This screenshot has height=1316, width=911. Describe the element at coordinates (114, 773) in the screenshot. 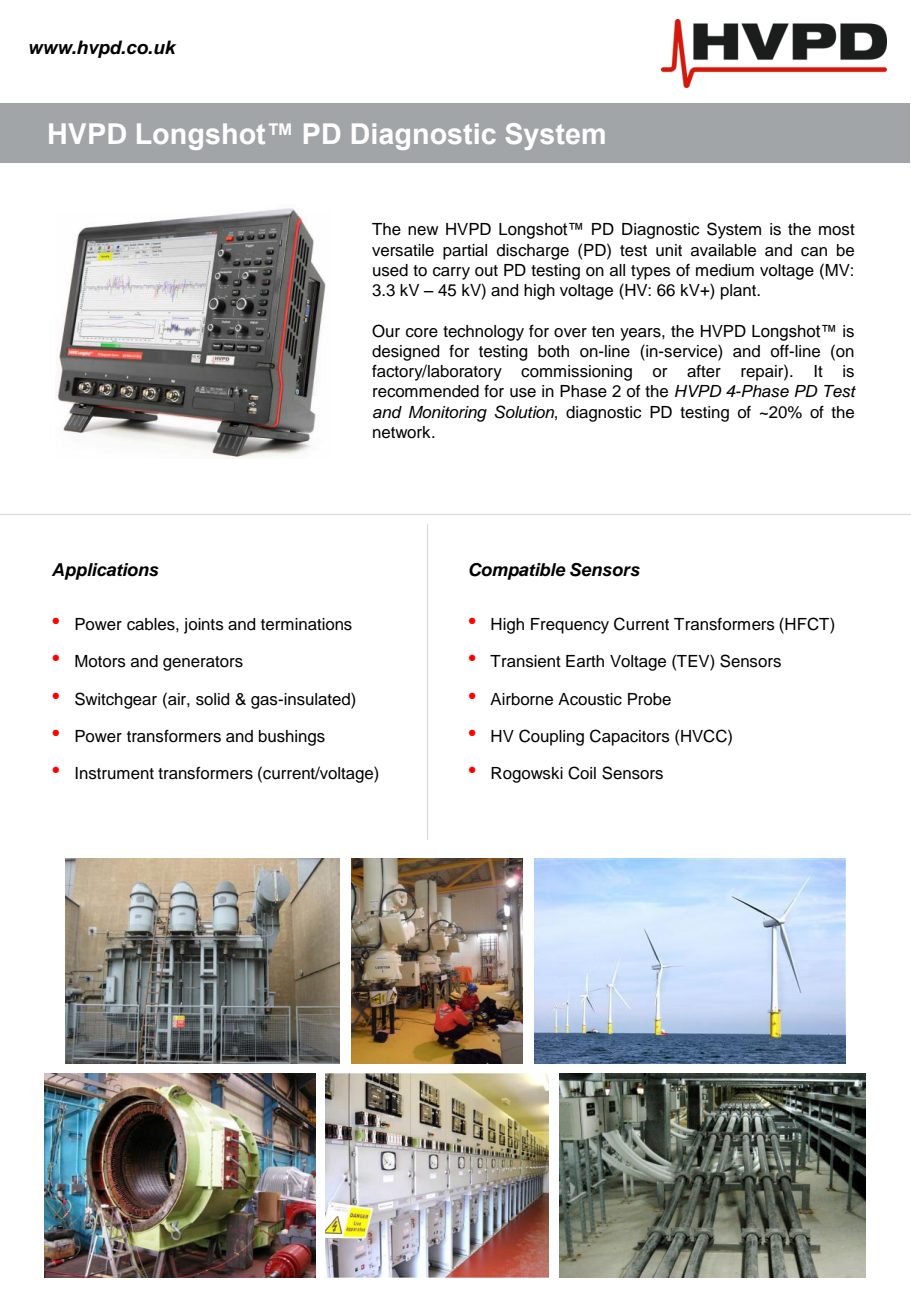

I see `Instrument` at that location.
